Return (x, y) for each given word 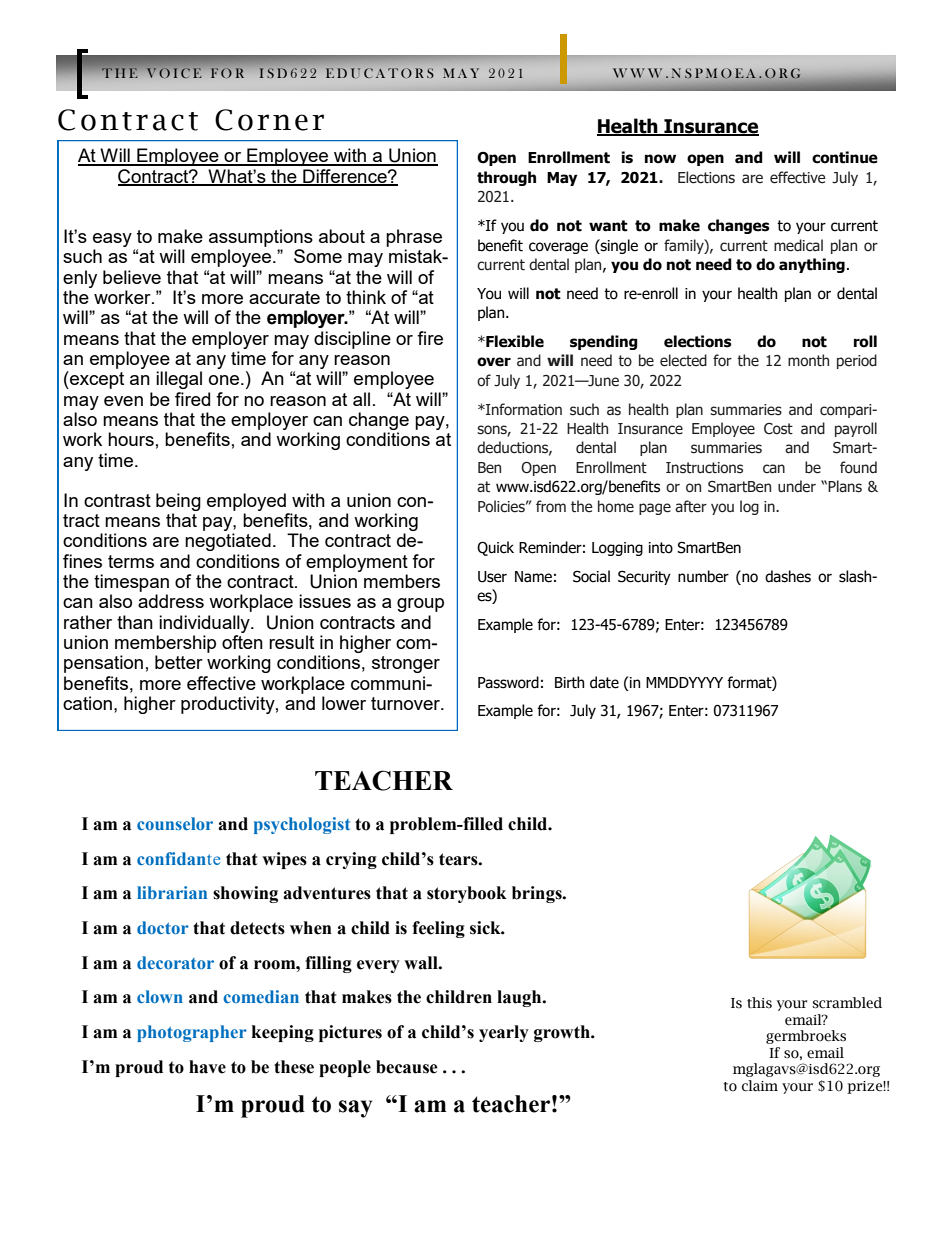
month (808, 360)
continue (845, 157)
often (242, 642)
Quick (495, 548)
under (797, 486)
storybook (467, 894)
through (506, 178)
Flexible (514, 341)
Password (508, 682)
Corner (269, 120)
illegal (179, 380)
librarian (172, 892)
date (604, 682)
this (759, 1003)
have (207, 1067)
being (178, 502)
